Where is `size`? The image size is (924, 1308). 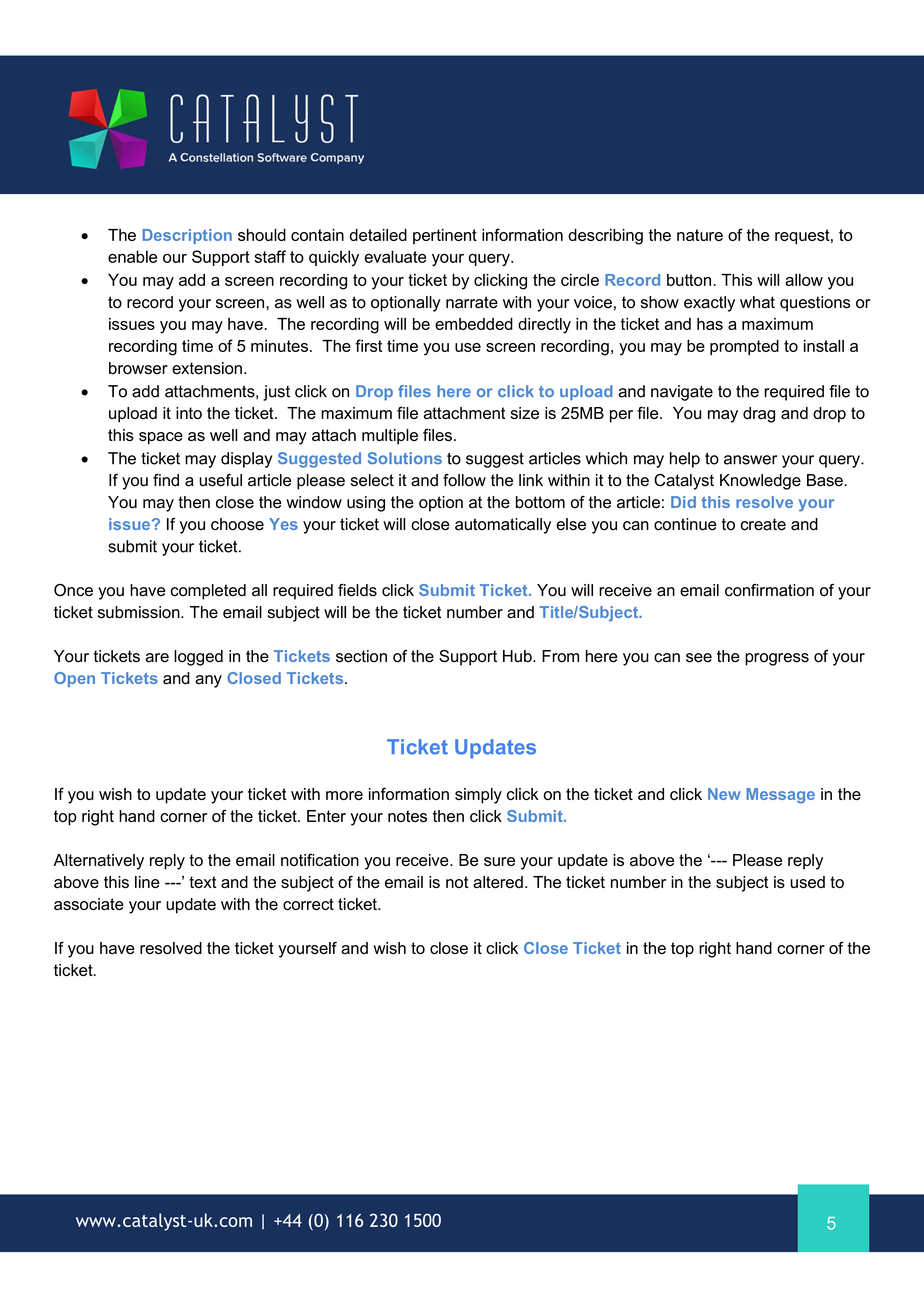
size is located at coordinates (524, 413).
